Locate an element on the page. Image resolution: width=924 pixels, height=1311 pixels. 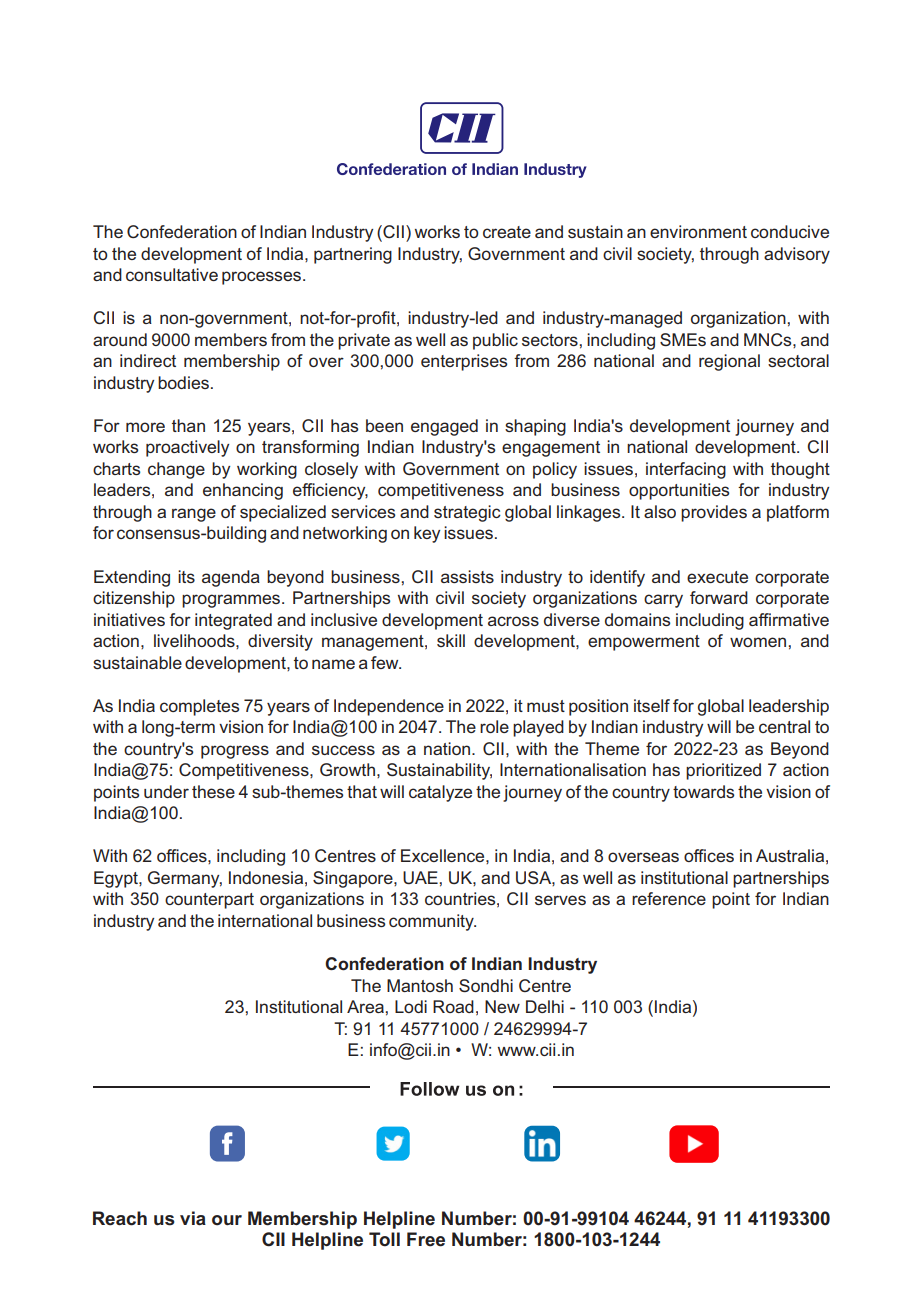
counterpart is located at coordinates (209, 901).
